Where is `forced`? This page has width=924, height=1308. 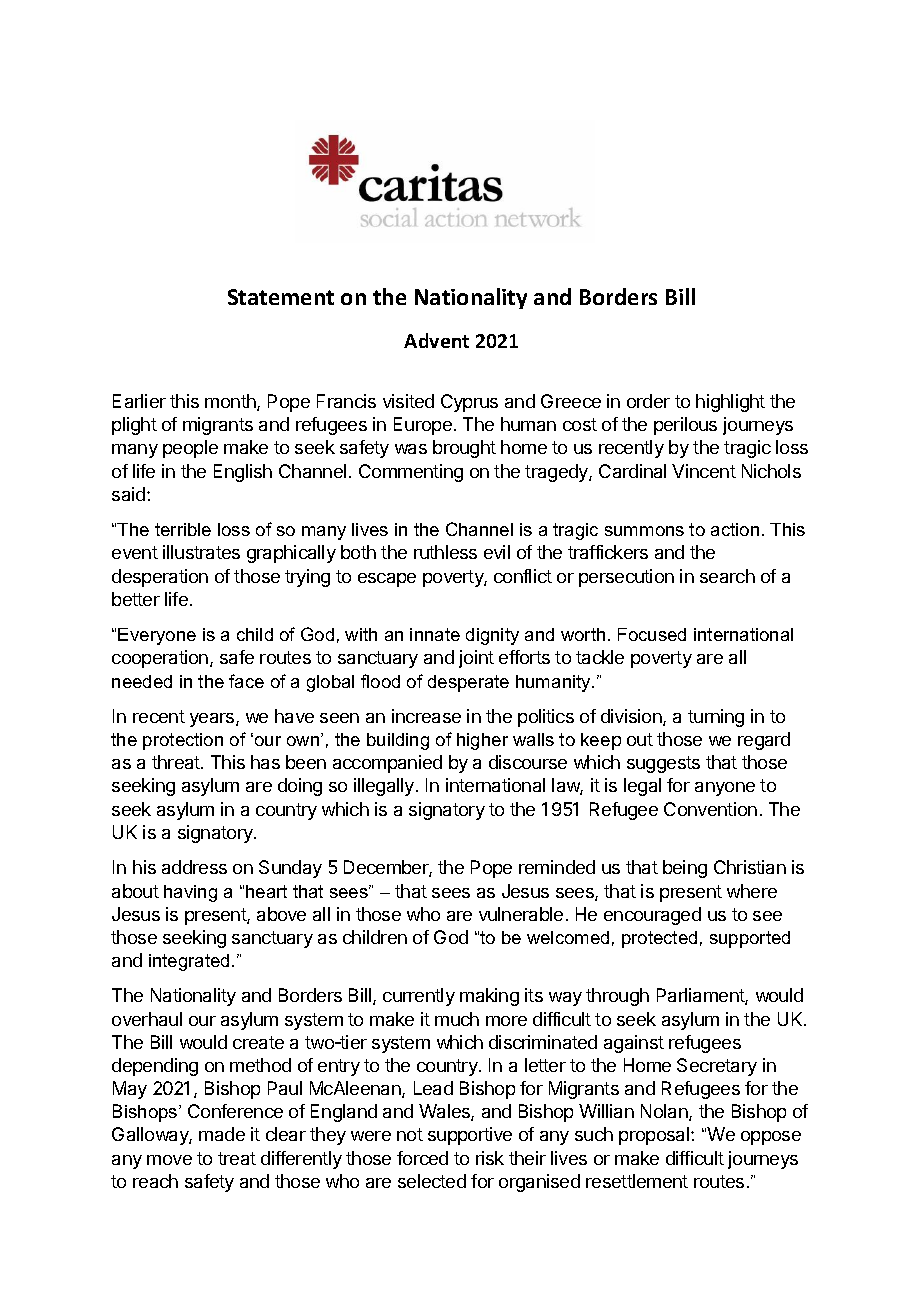
forced is located at coordinates (422, 1158).
